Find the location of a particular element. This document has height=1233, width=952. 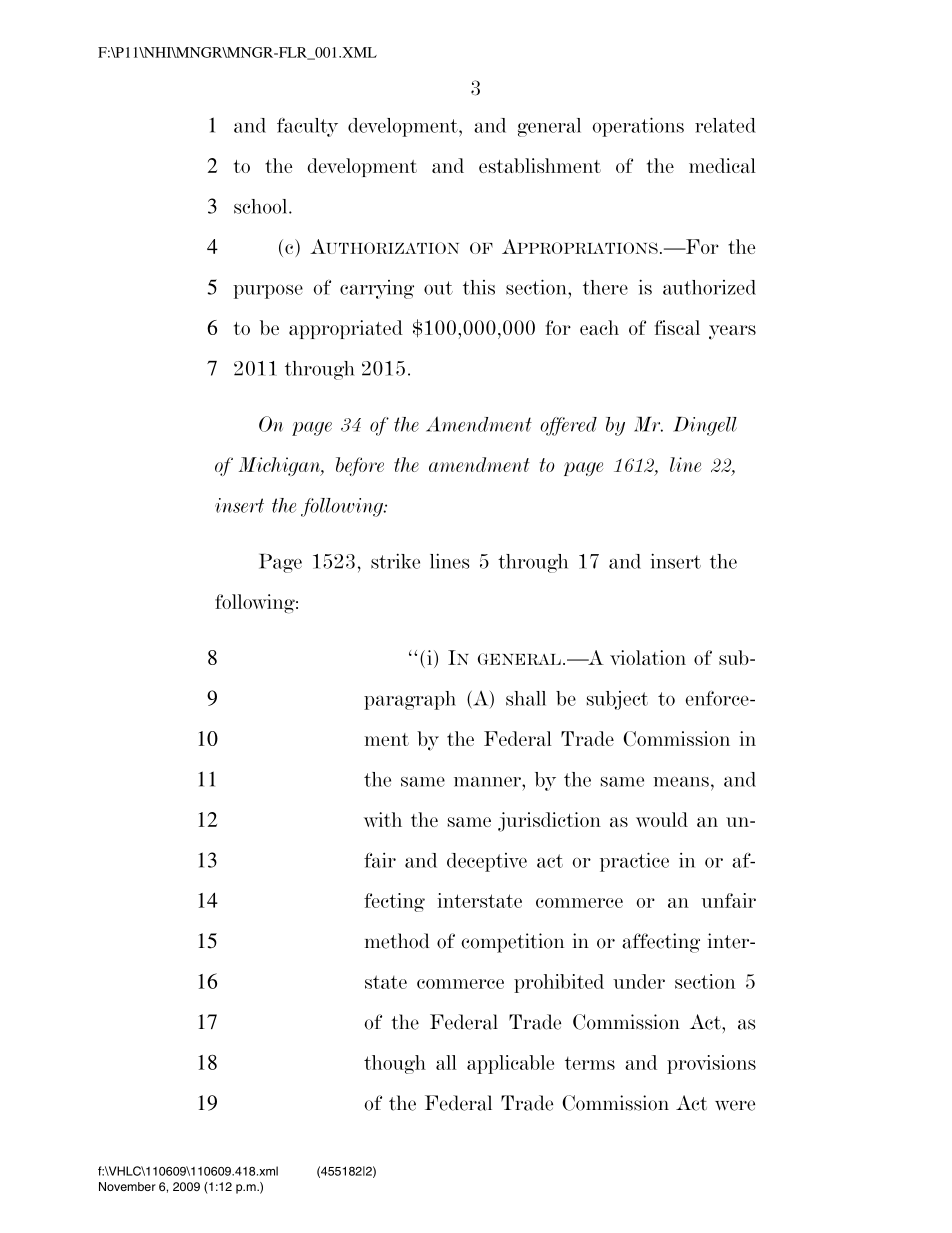

deceptive is located at coordinates (487, 862).
